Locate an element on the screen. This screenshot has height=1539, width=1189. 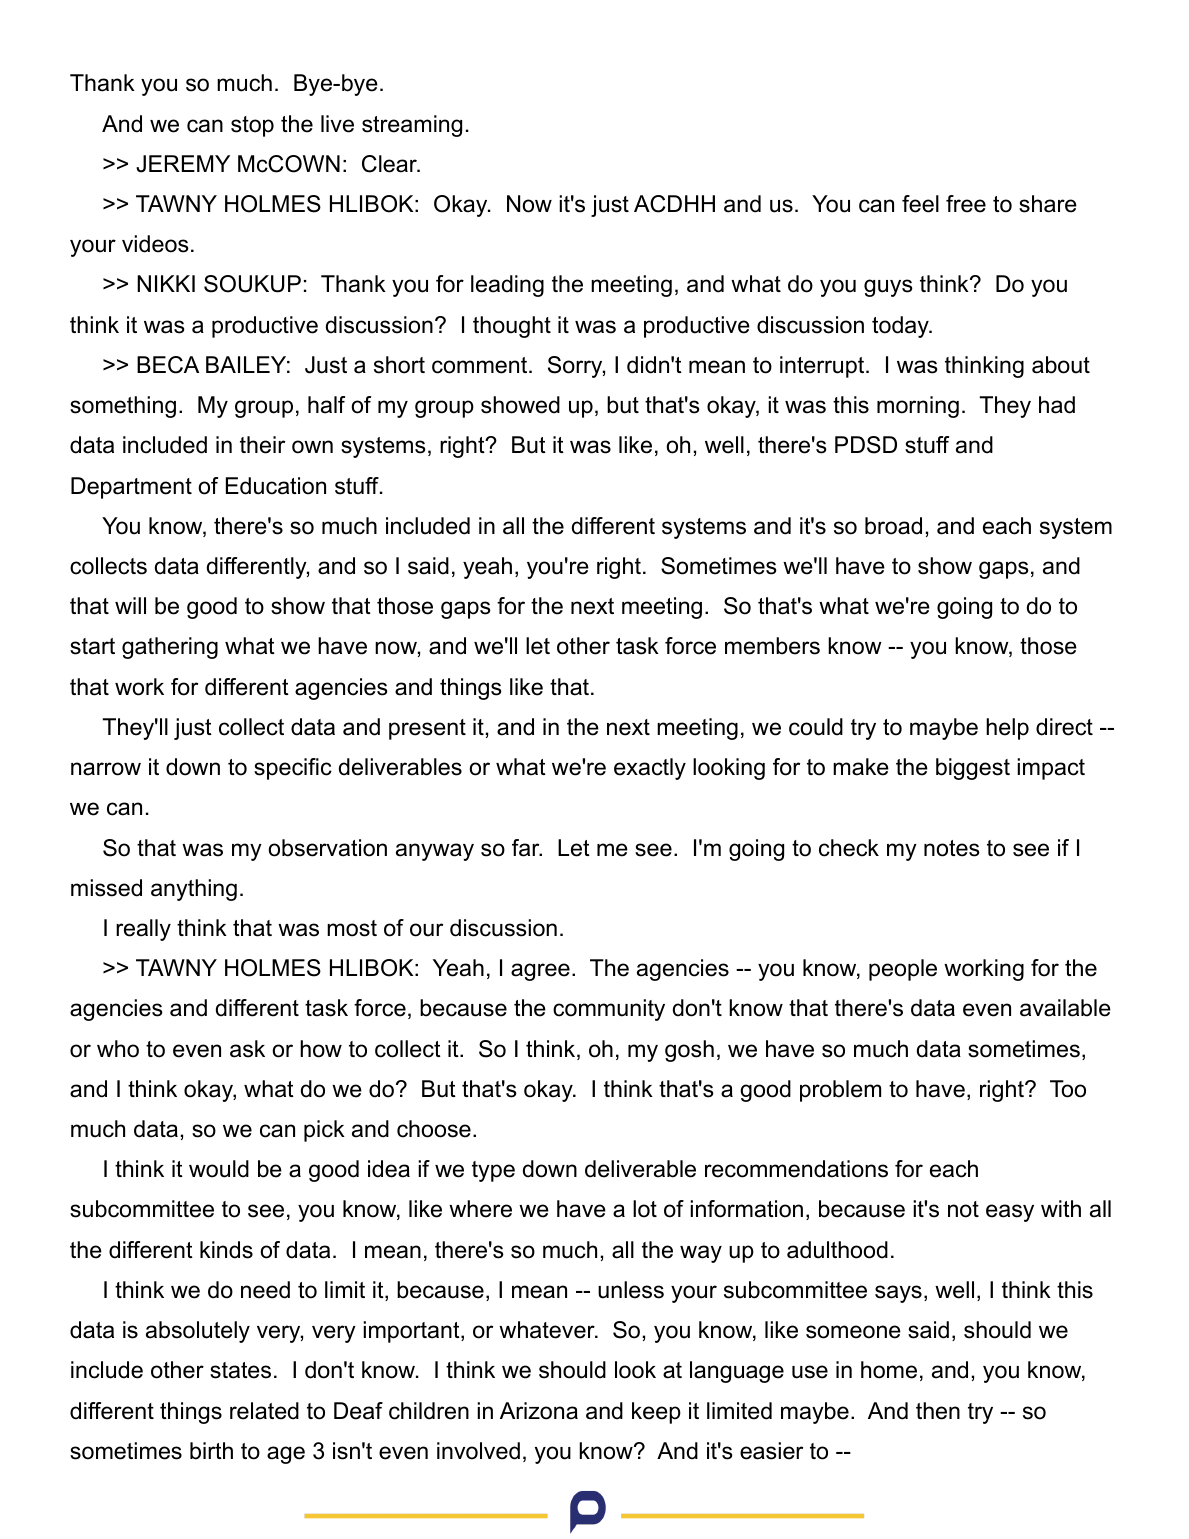
exactly is located at coordinates (650, 769).
